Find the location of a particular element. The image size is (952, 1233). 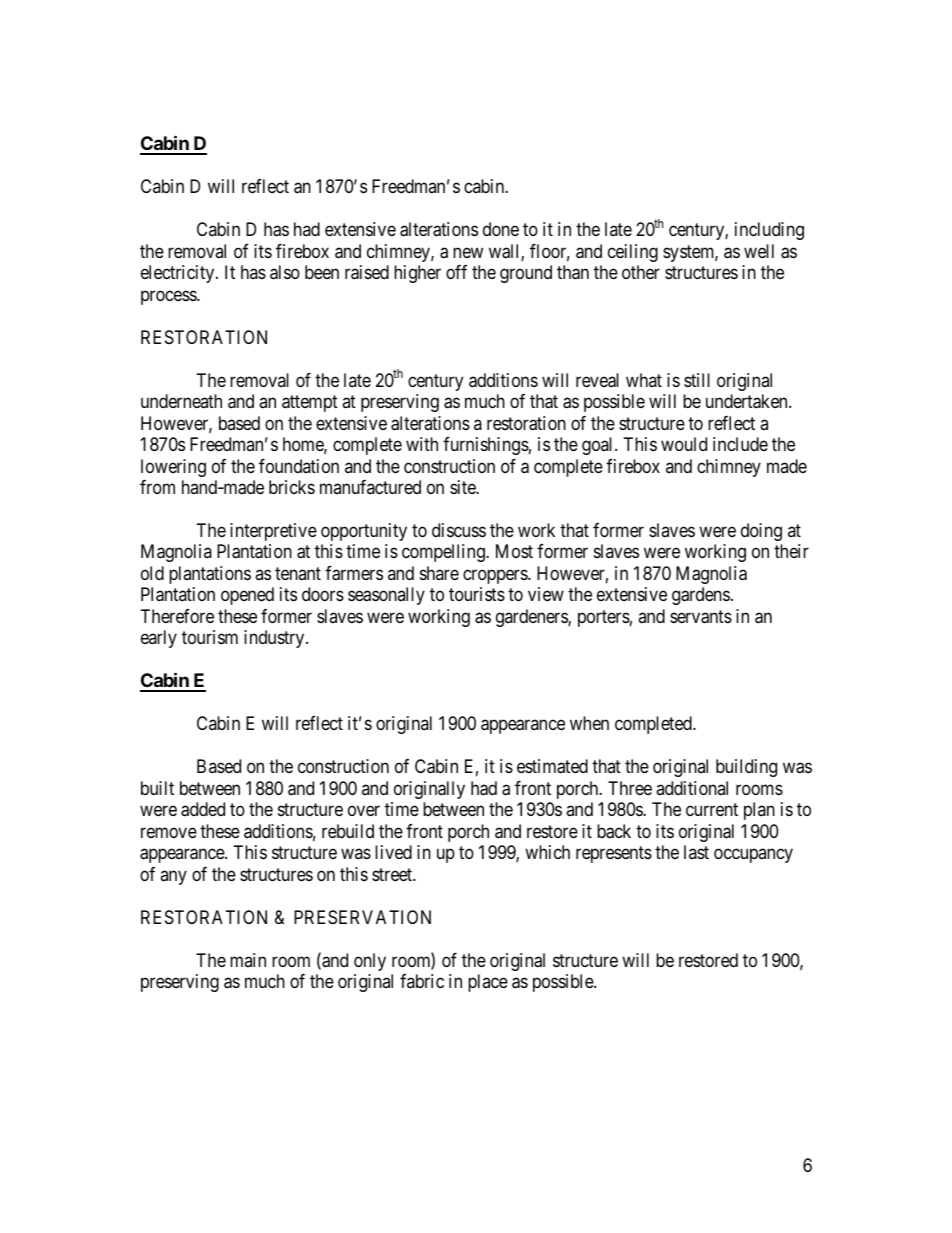

doing is located at coordinates (761, 532).
